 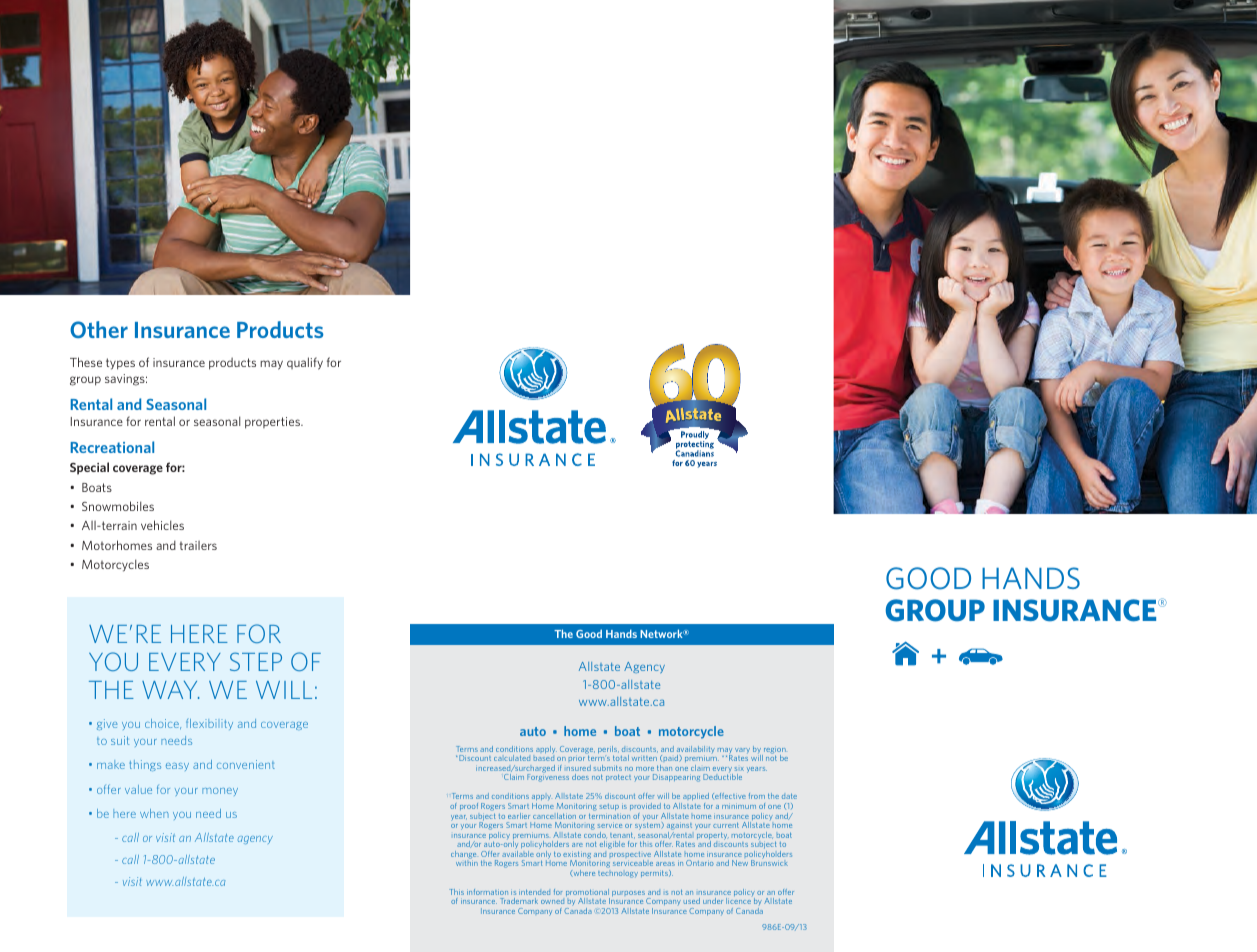 I want to click on qualify, so click(x=305, y=363).
